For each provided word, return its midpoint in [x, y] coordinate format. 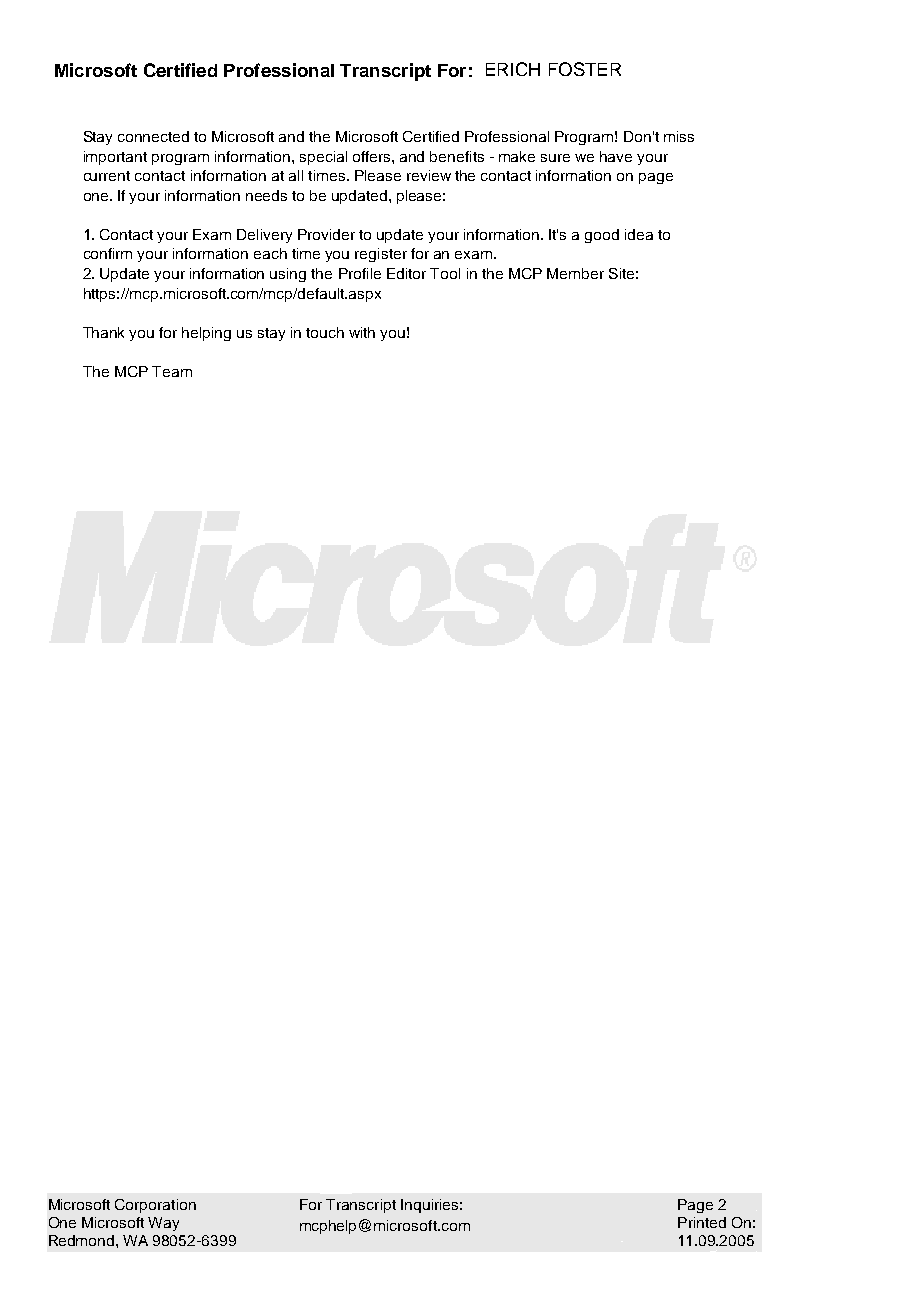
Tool [445, 273]
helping [206, 334]
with [362, 332]
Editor [406, 273]
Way [163, 1224]
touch [325, 332]
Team [172, 371]
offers [373, 156]
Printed [702, 1222]
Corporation [155, 1206]
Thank [103, 332]
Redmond [83, 1240]
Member [575, 273]
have [616, 156]
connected [153, 136]
